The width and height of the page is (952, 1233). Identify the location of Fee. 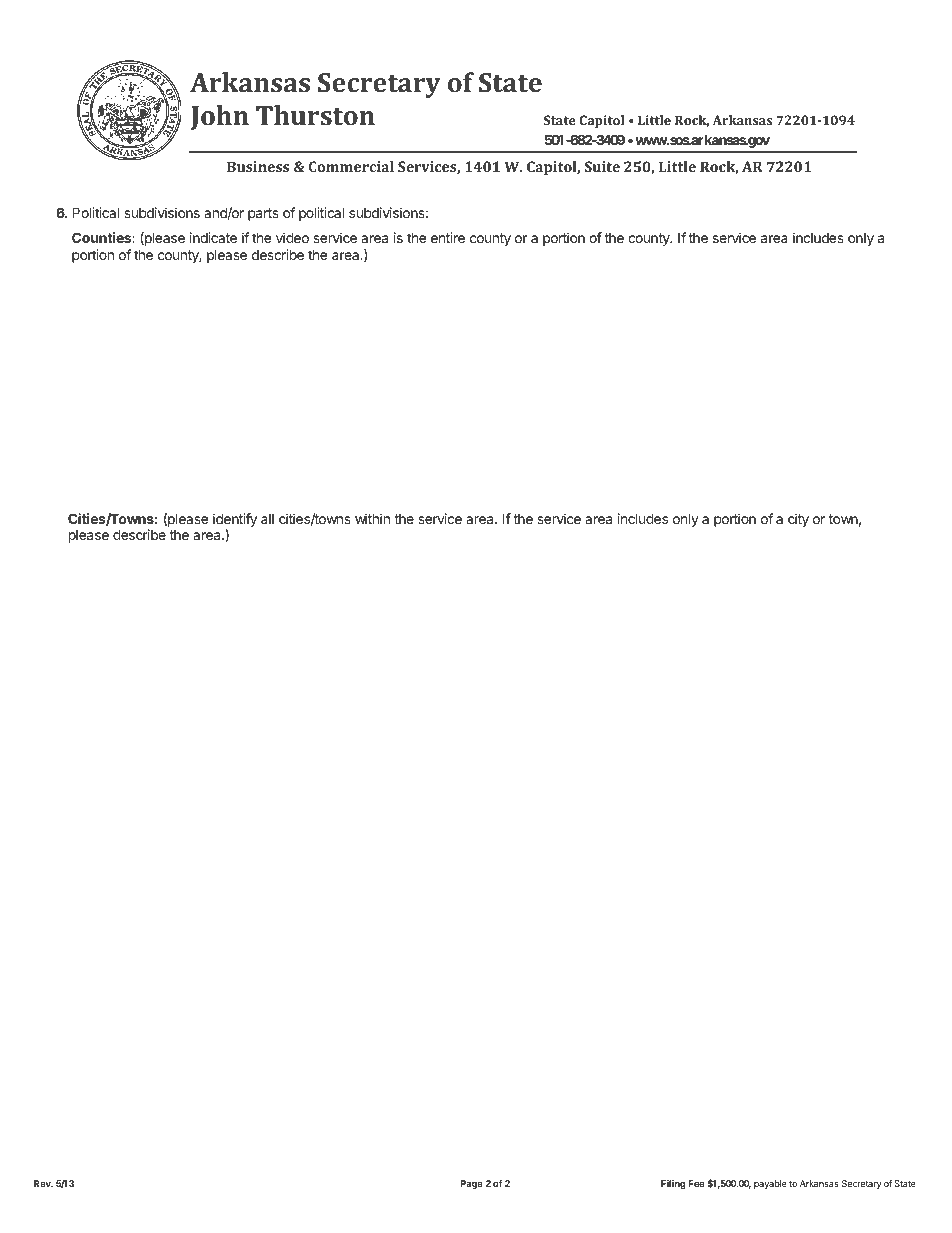
(697, 1183).
